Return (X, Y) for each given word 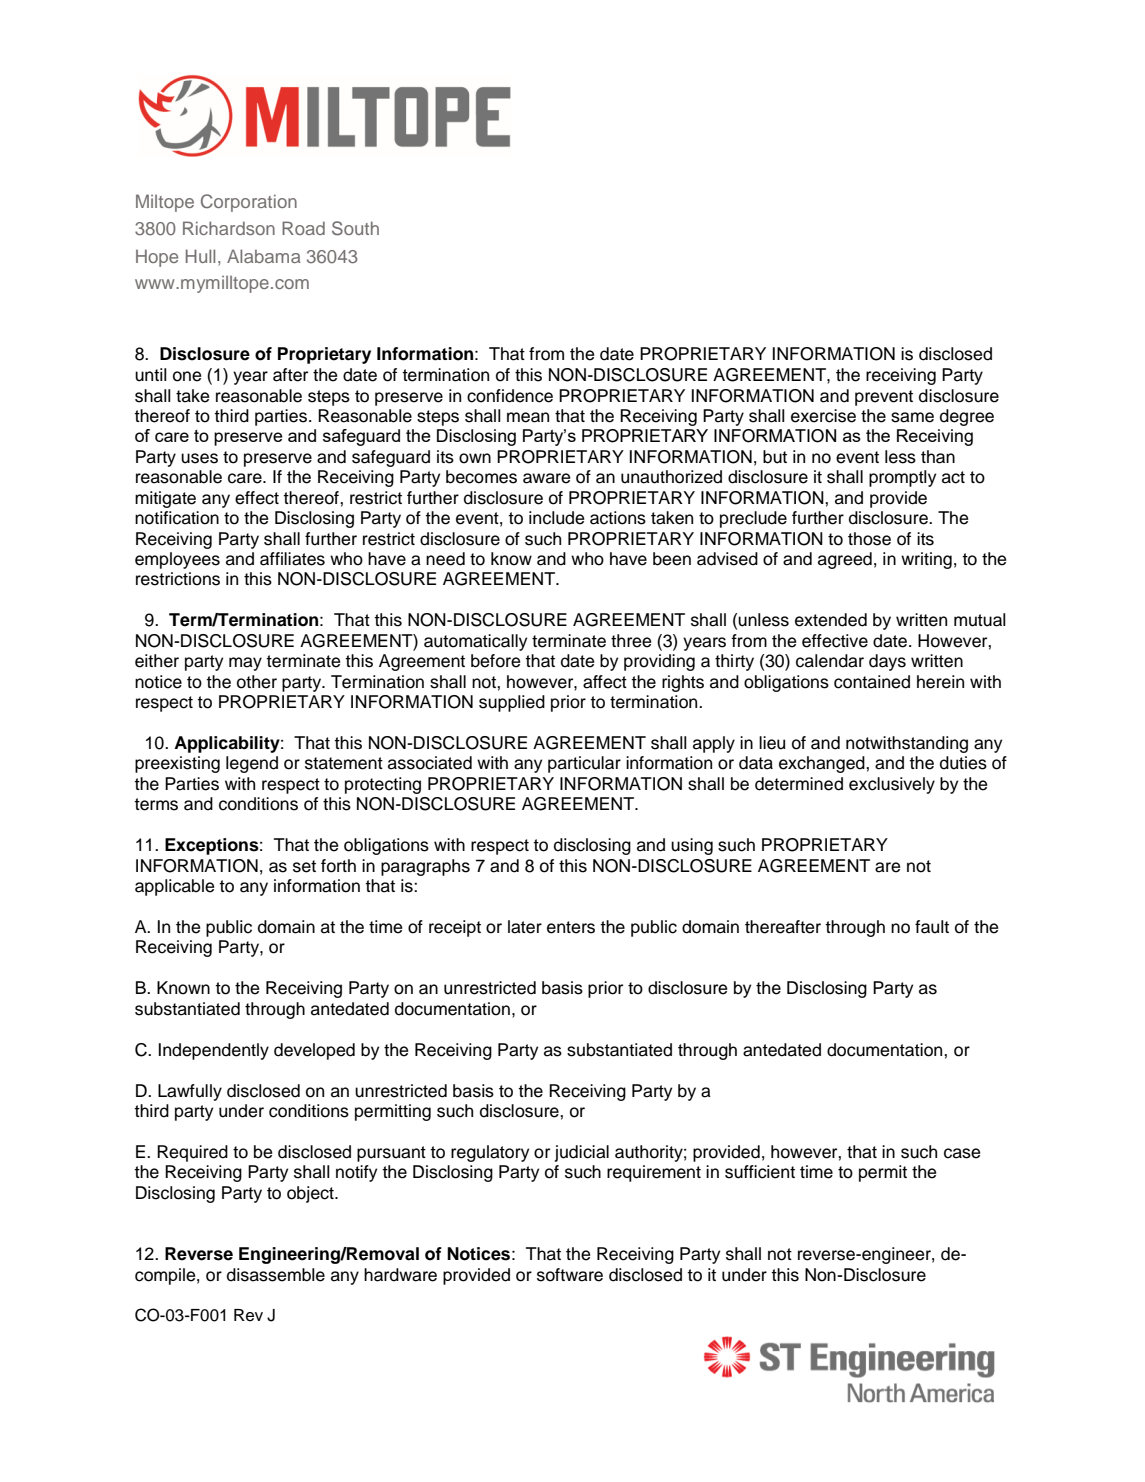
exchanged (823, 764)
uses (199, 458)
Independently (214, 1051)
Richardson (229, 228)
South (355, 228)
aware (546, 478)
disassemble (276, 1275)
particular (584, 764)
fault (932, 927)
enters (571, 927)
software (570, 1275)
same (912, 417)
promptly (902, 478)
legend (252, 764)
